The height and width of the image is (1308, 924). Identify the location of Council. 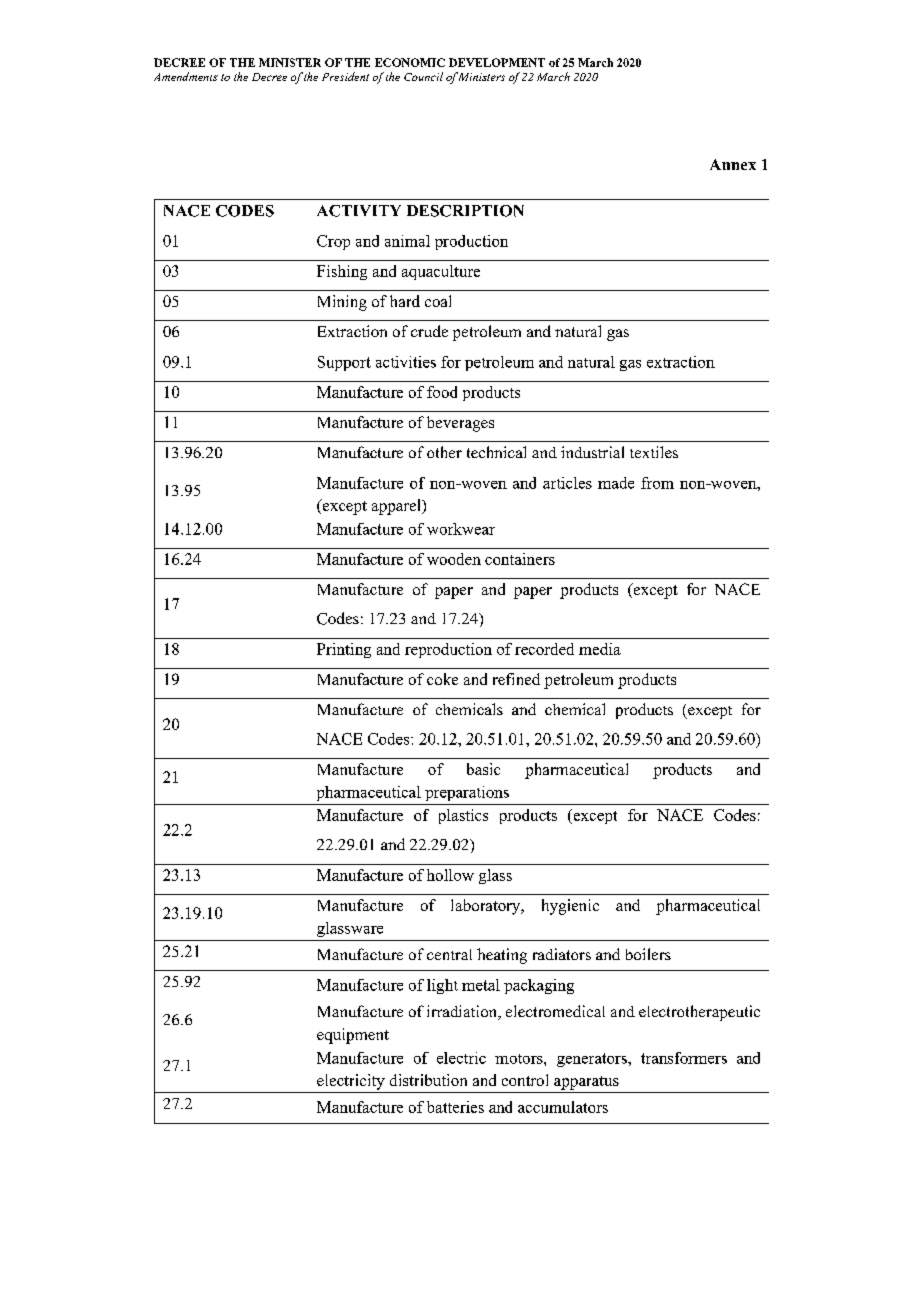
(423, 76).
